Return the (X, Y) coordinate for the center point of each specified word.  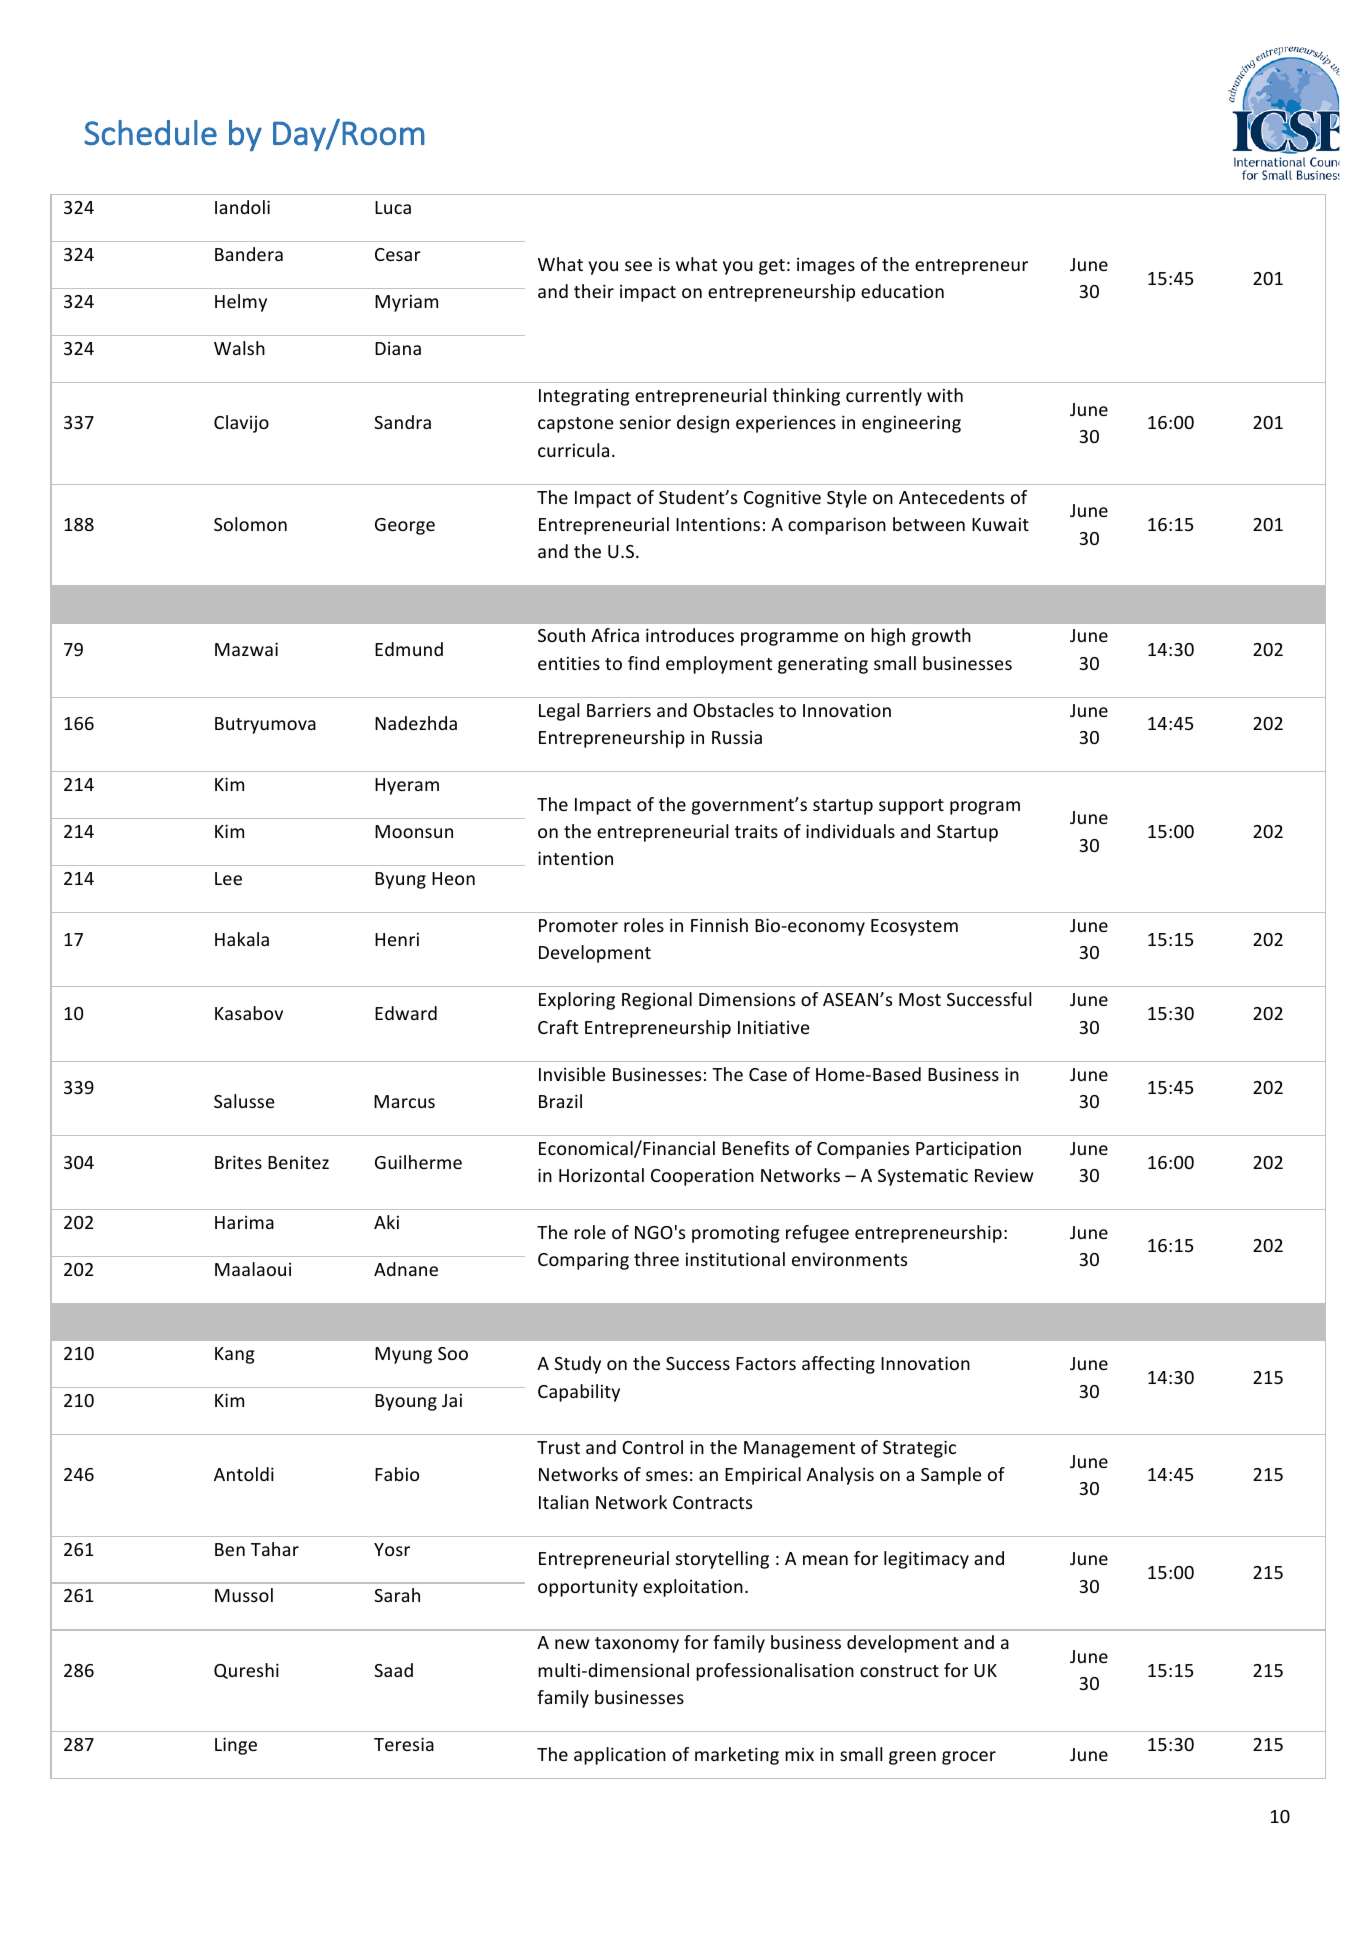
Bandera (249, 254)
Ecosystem (914, 927)
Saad (393, 1670)
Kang (234, 1355)
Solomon (250, 524)
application (620, 1756)
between (929, 524)
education (902, 291)
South (561, 635)
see (638, 266)
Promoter (578, 925)
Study (577, 1365)
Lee (228, 878)
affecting (838, 1365)
